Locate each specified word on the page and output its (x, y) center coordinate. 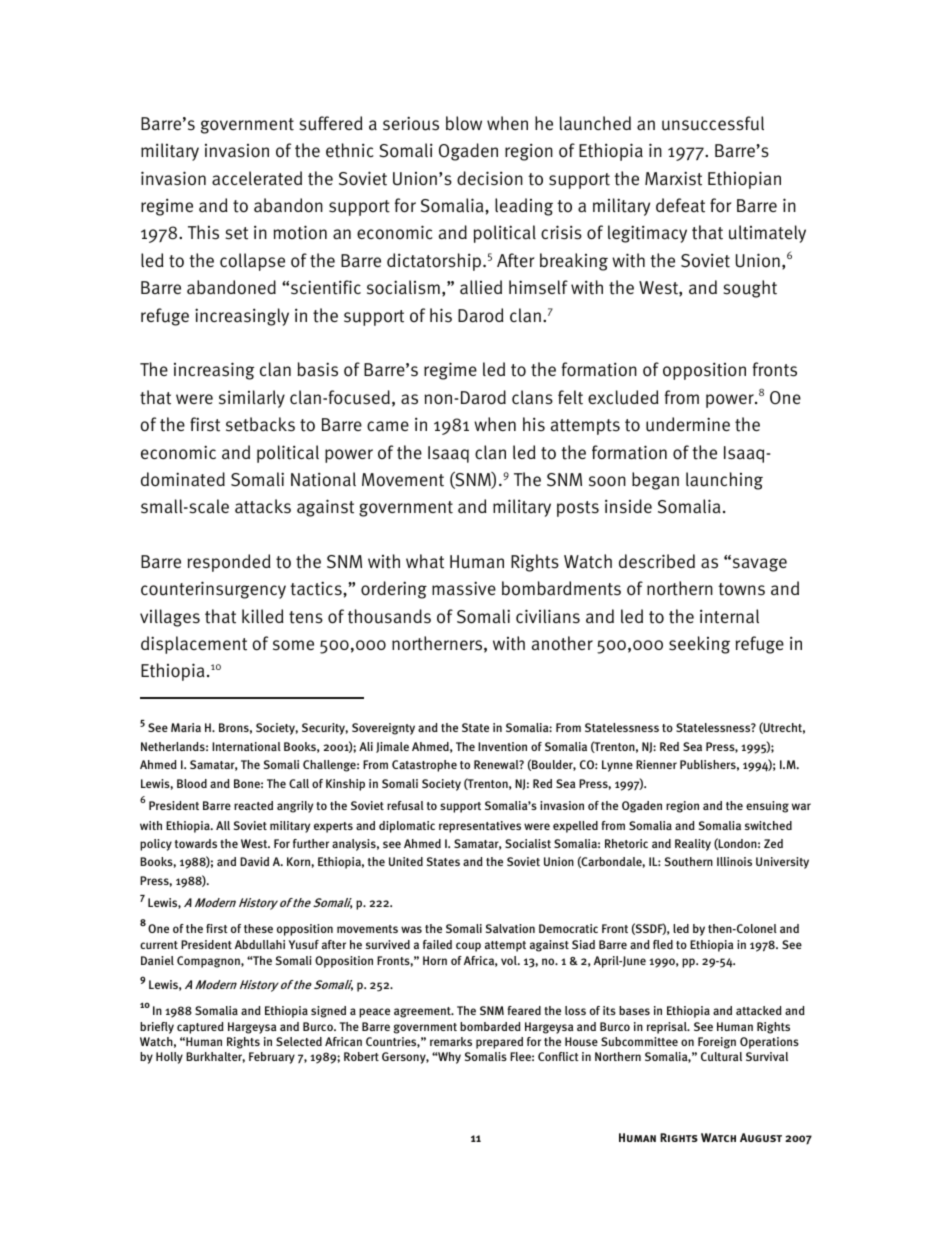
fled (663, 944)
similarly (252, 399)
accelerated (257, 178)
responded (229, 563)
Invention (502, 746)
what (425, 561)
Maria (186, 727)
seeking (699, 645)
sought (750, 289)
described (657, 561)
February (272, 1058)
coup (468, 947)
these (258, 928)
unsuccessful (713, 123)
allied (481, 287)
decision (490, 178)
